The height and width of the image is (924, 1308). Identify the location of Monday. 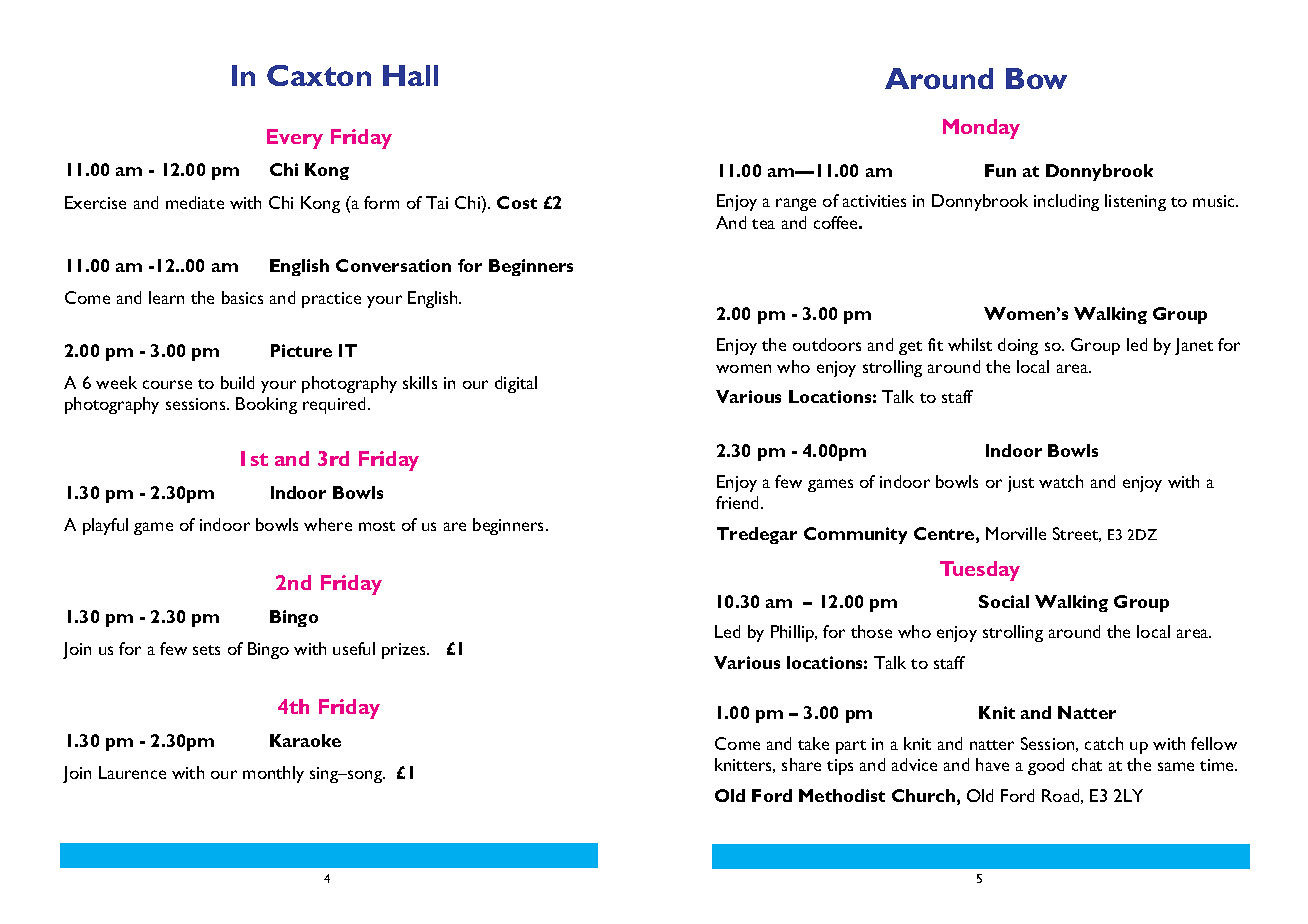
(981, 129).
